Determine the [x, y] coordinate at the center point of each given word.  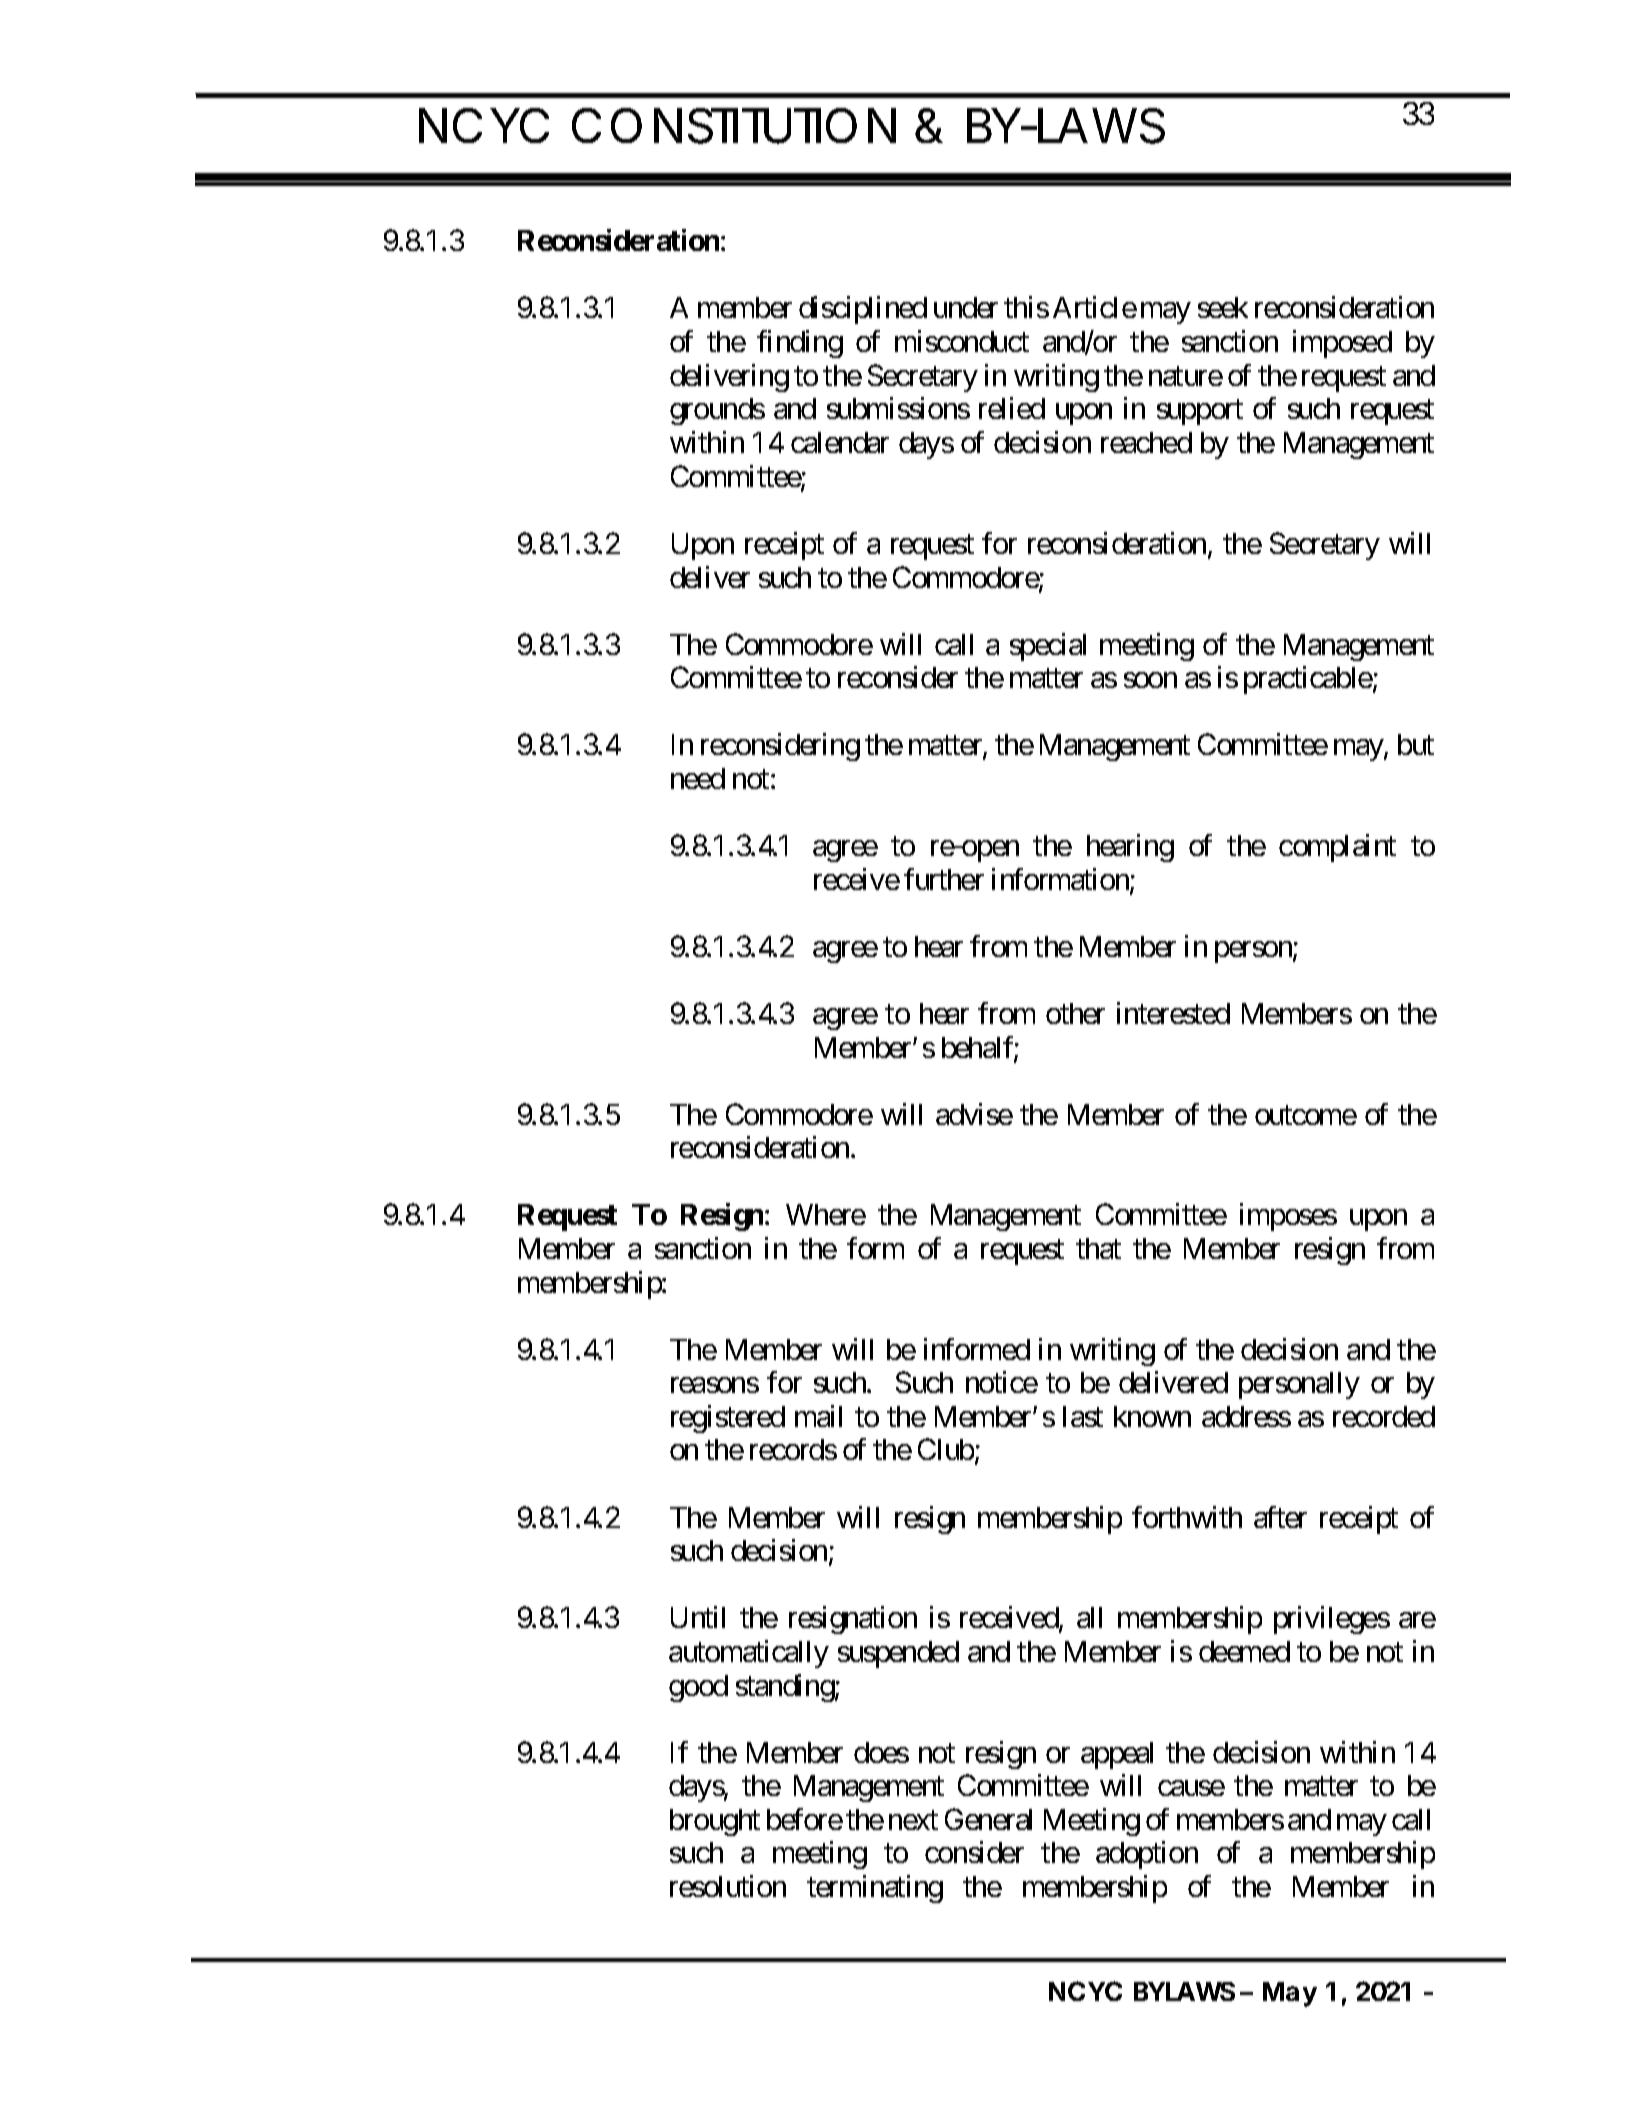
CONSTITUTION [734, 126]
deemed [1244, 1651]
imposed [1342, 344]
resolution [728, 1886]
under [966, 307]
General [988, 1819]
